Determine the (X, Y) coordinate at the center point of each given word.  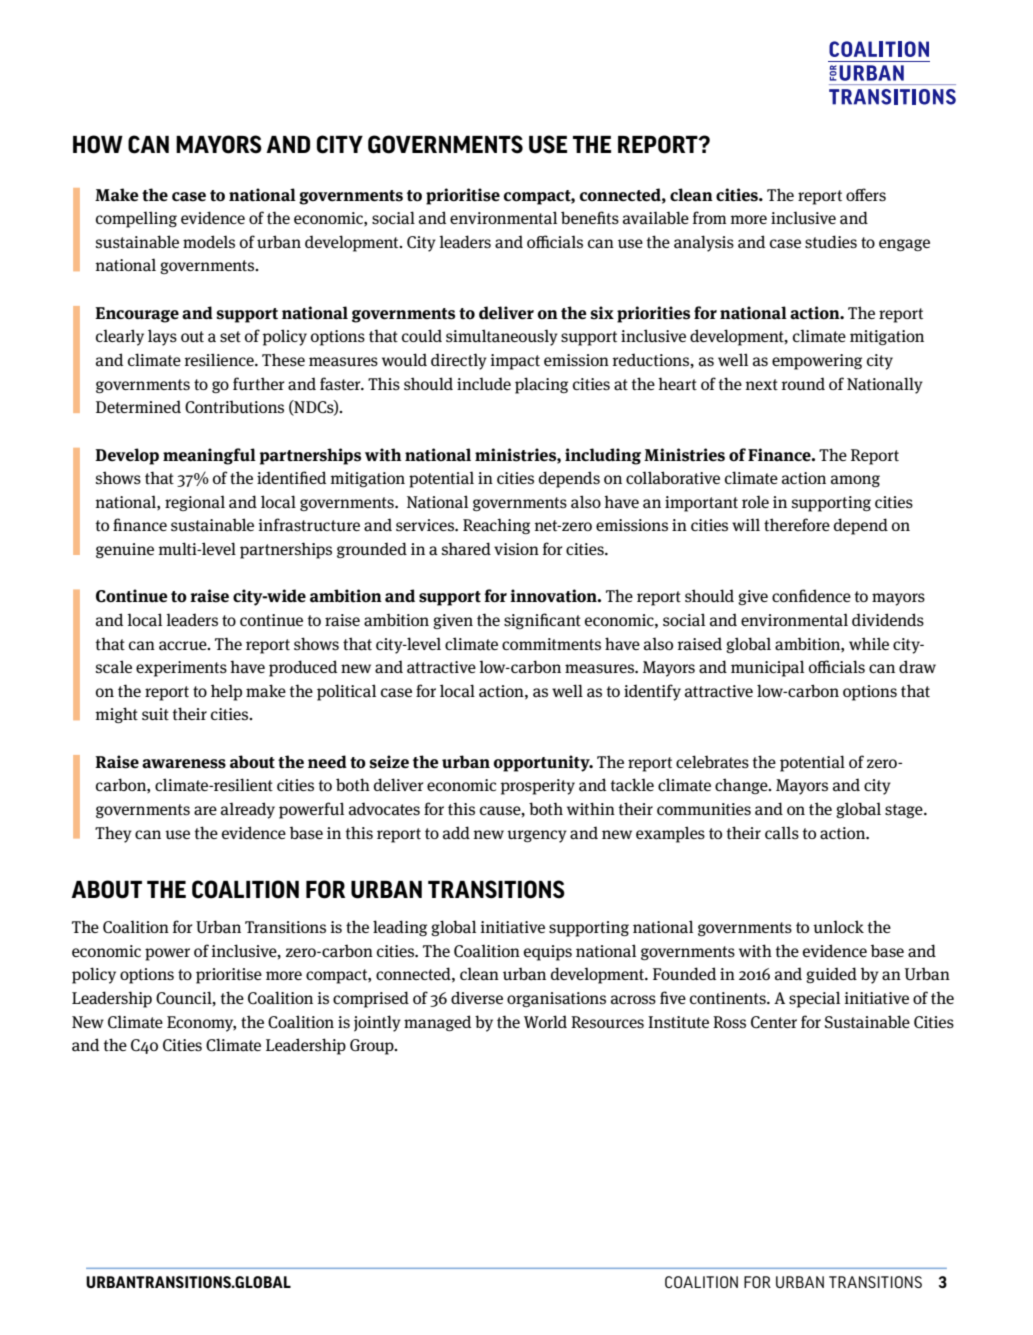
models (209, 242)
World (545, 1021)
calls (782, 833)
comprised (371, 999)
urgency (537, 836)
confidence (811, 595)
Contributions (234, 407)
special (814, 999)
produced (303, 668)
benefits (590, 217)
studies (831, 241)
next (761, 384)
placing (541, 385)
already (248, 810)
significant (542, 621)
